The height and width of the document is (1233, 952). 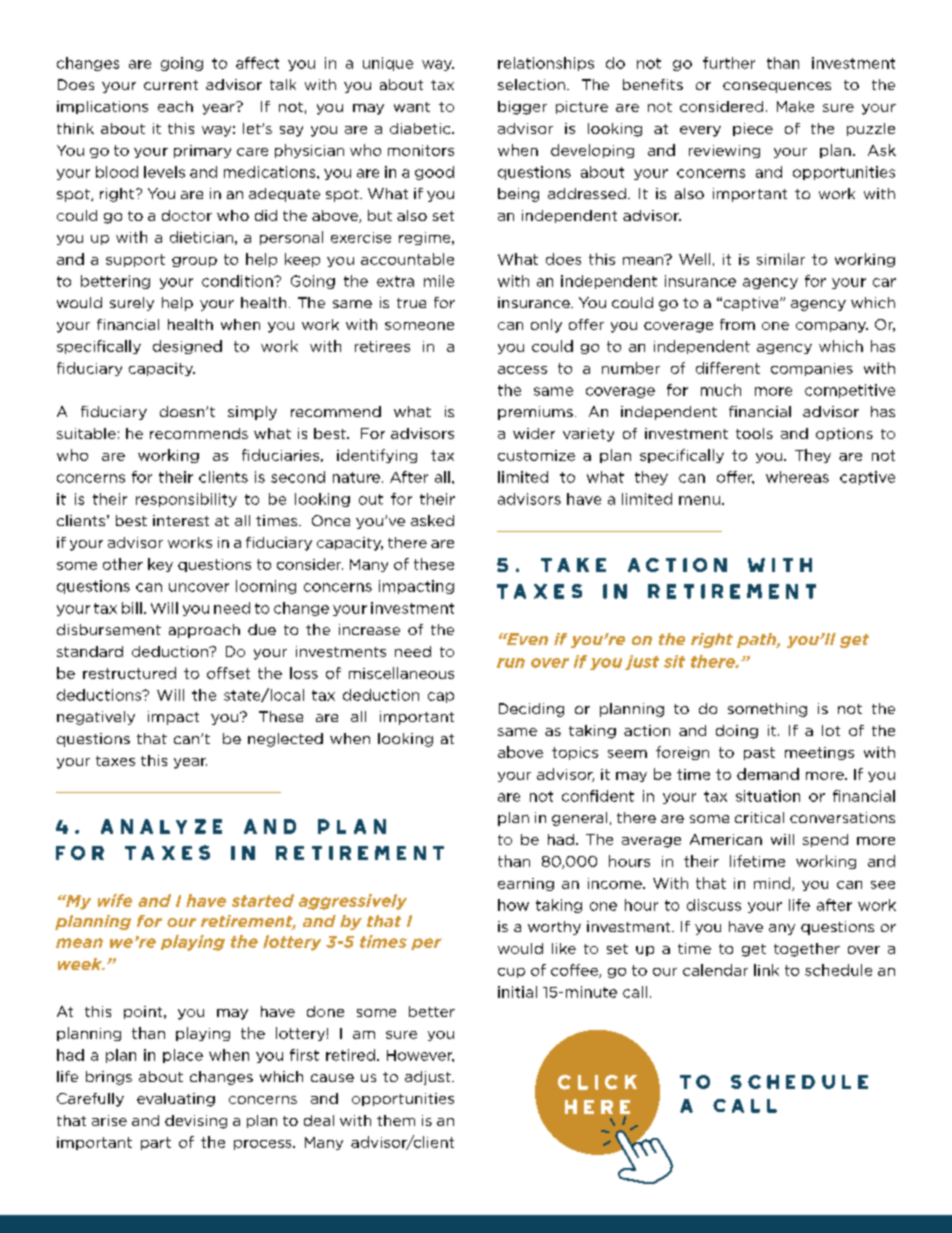 I want to click on them, so click(x=396, y=1120).
